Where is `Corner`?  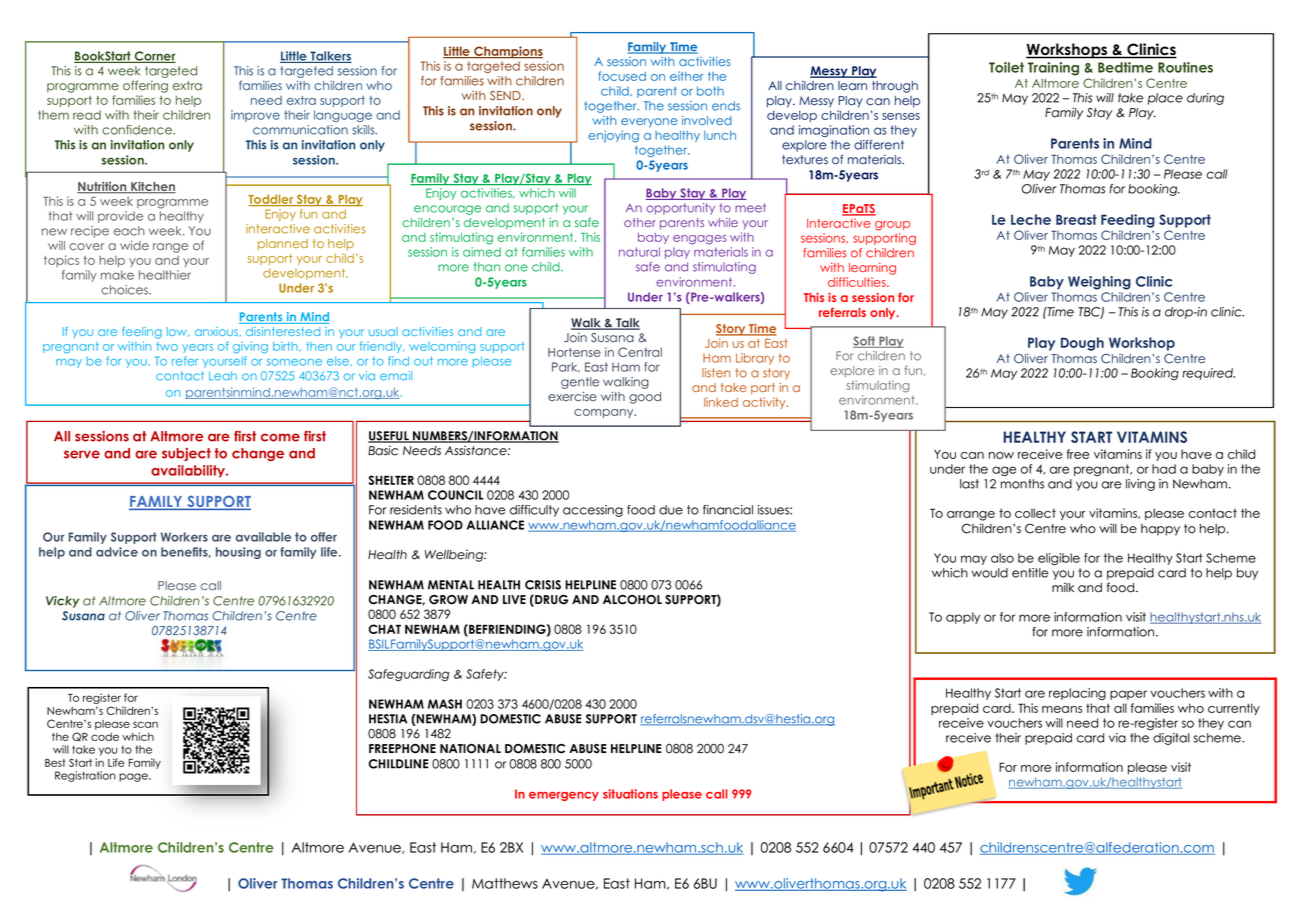
Corner is located at coordinates (154, 57).
